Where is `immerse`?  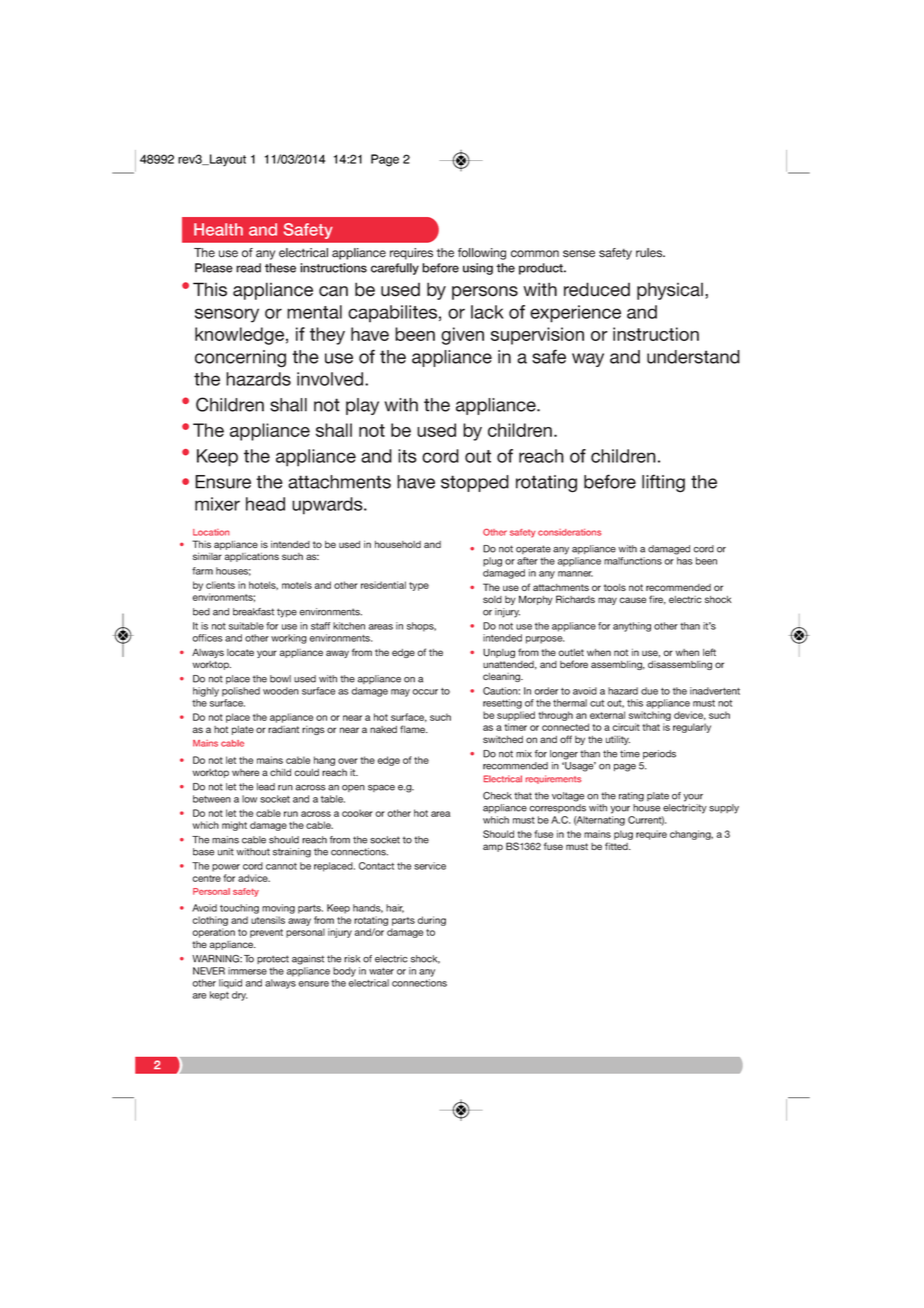 immerse is located at coordinates (247, 971).
